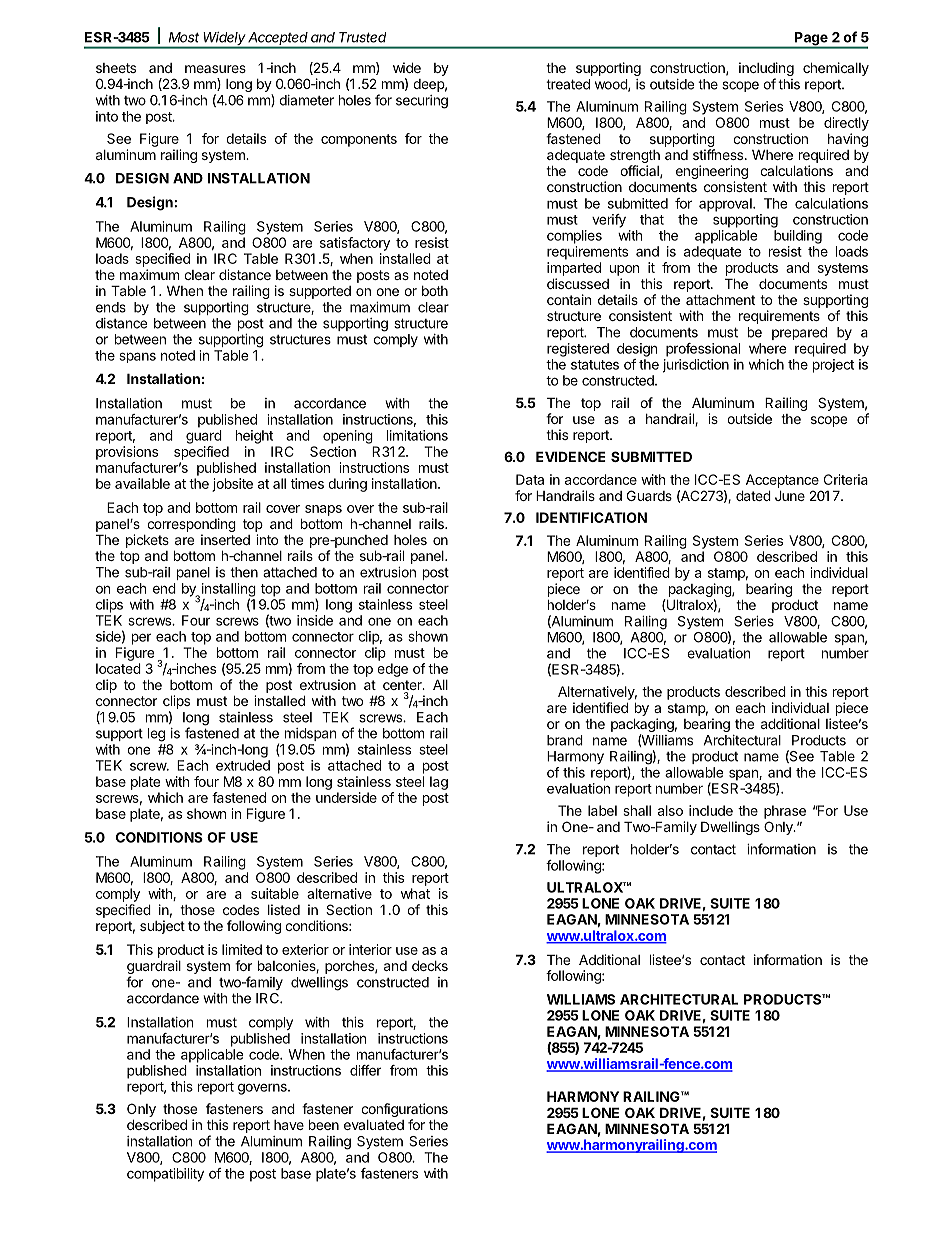  What do you see at coordinates (753, 495) in the image?
I see `dated` at bounding box center [753, 495].
